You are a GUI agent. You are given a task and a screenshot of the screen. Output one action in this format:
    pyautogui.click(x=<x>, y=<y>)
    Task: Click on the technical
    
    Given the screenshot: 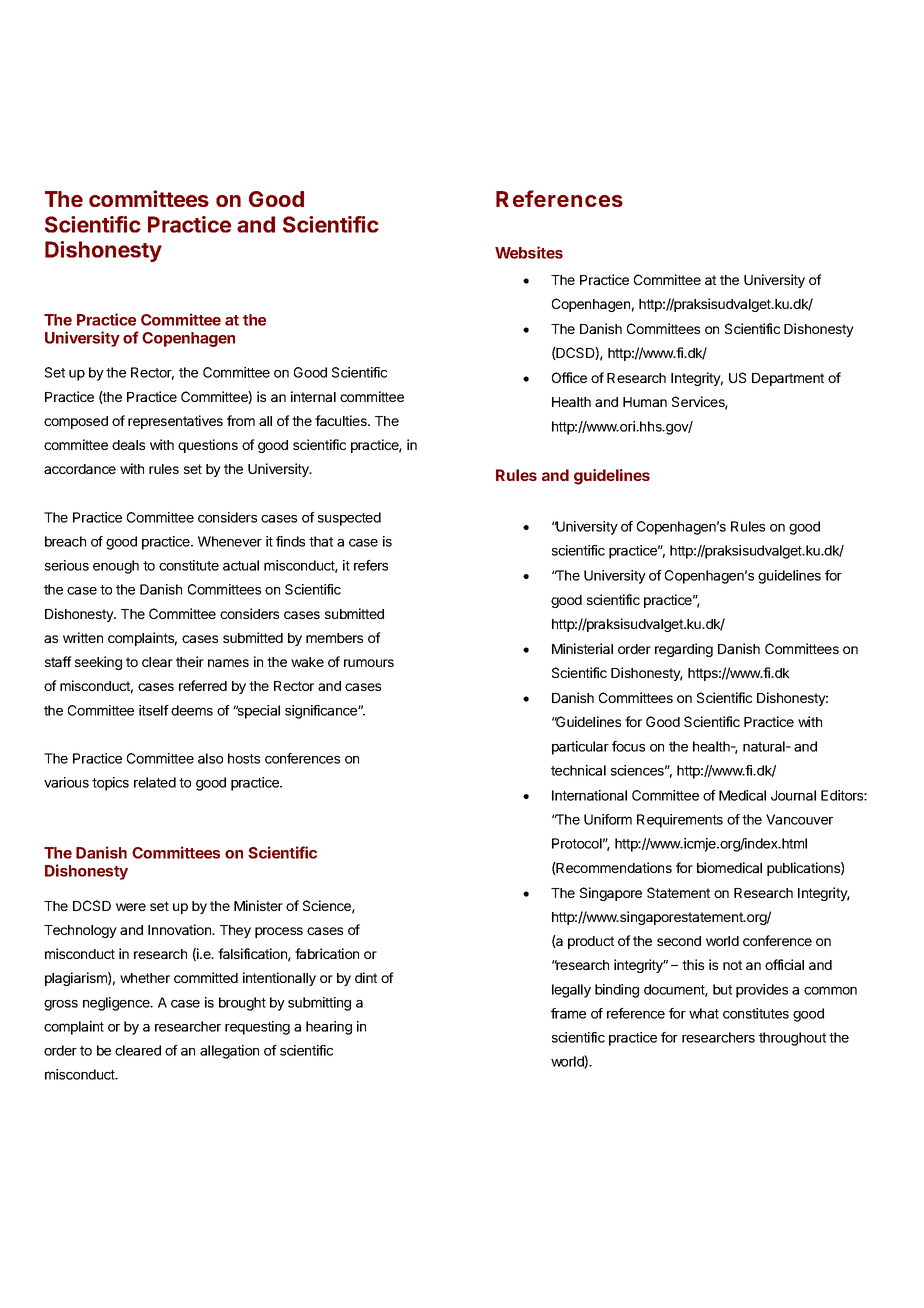 What is the action you would take?
    pyautogui.click(x=578, y=770)
